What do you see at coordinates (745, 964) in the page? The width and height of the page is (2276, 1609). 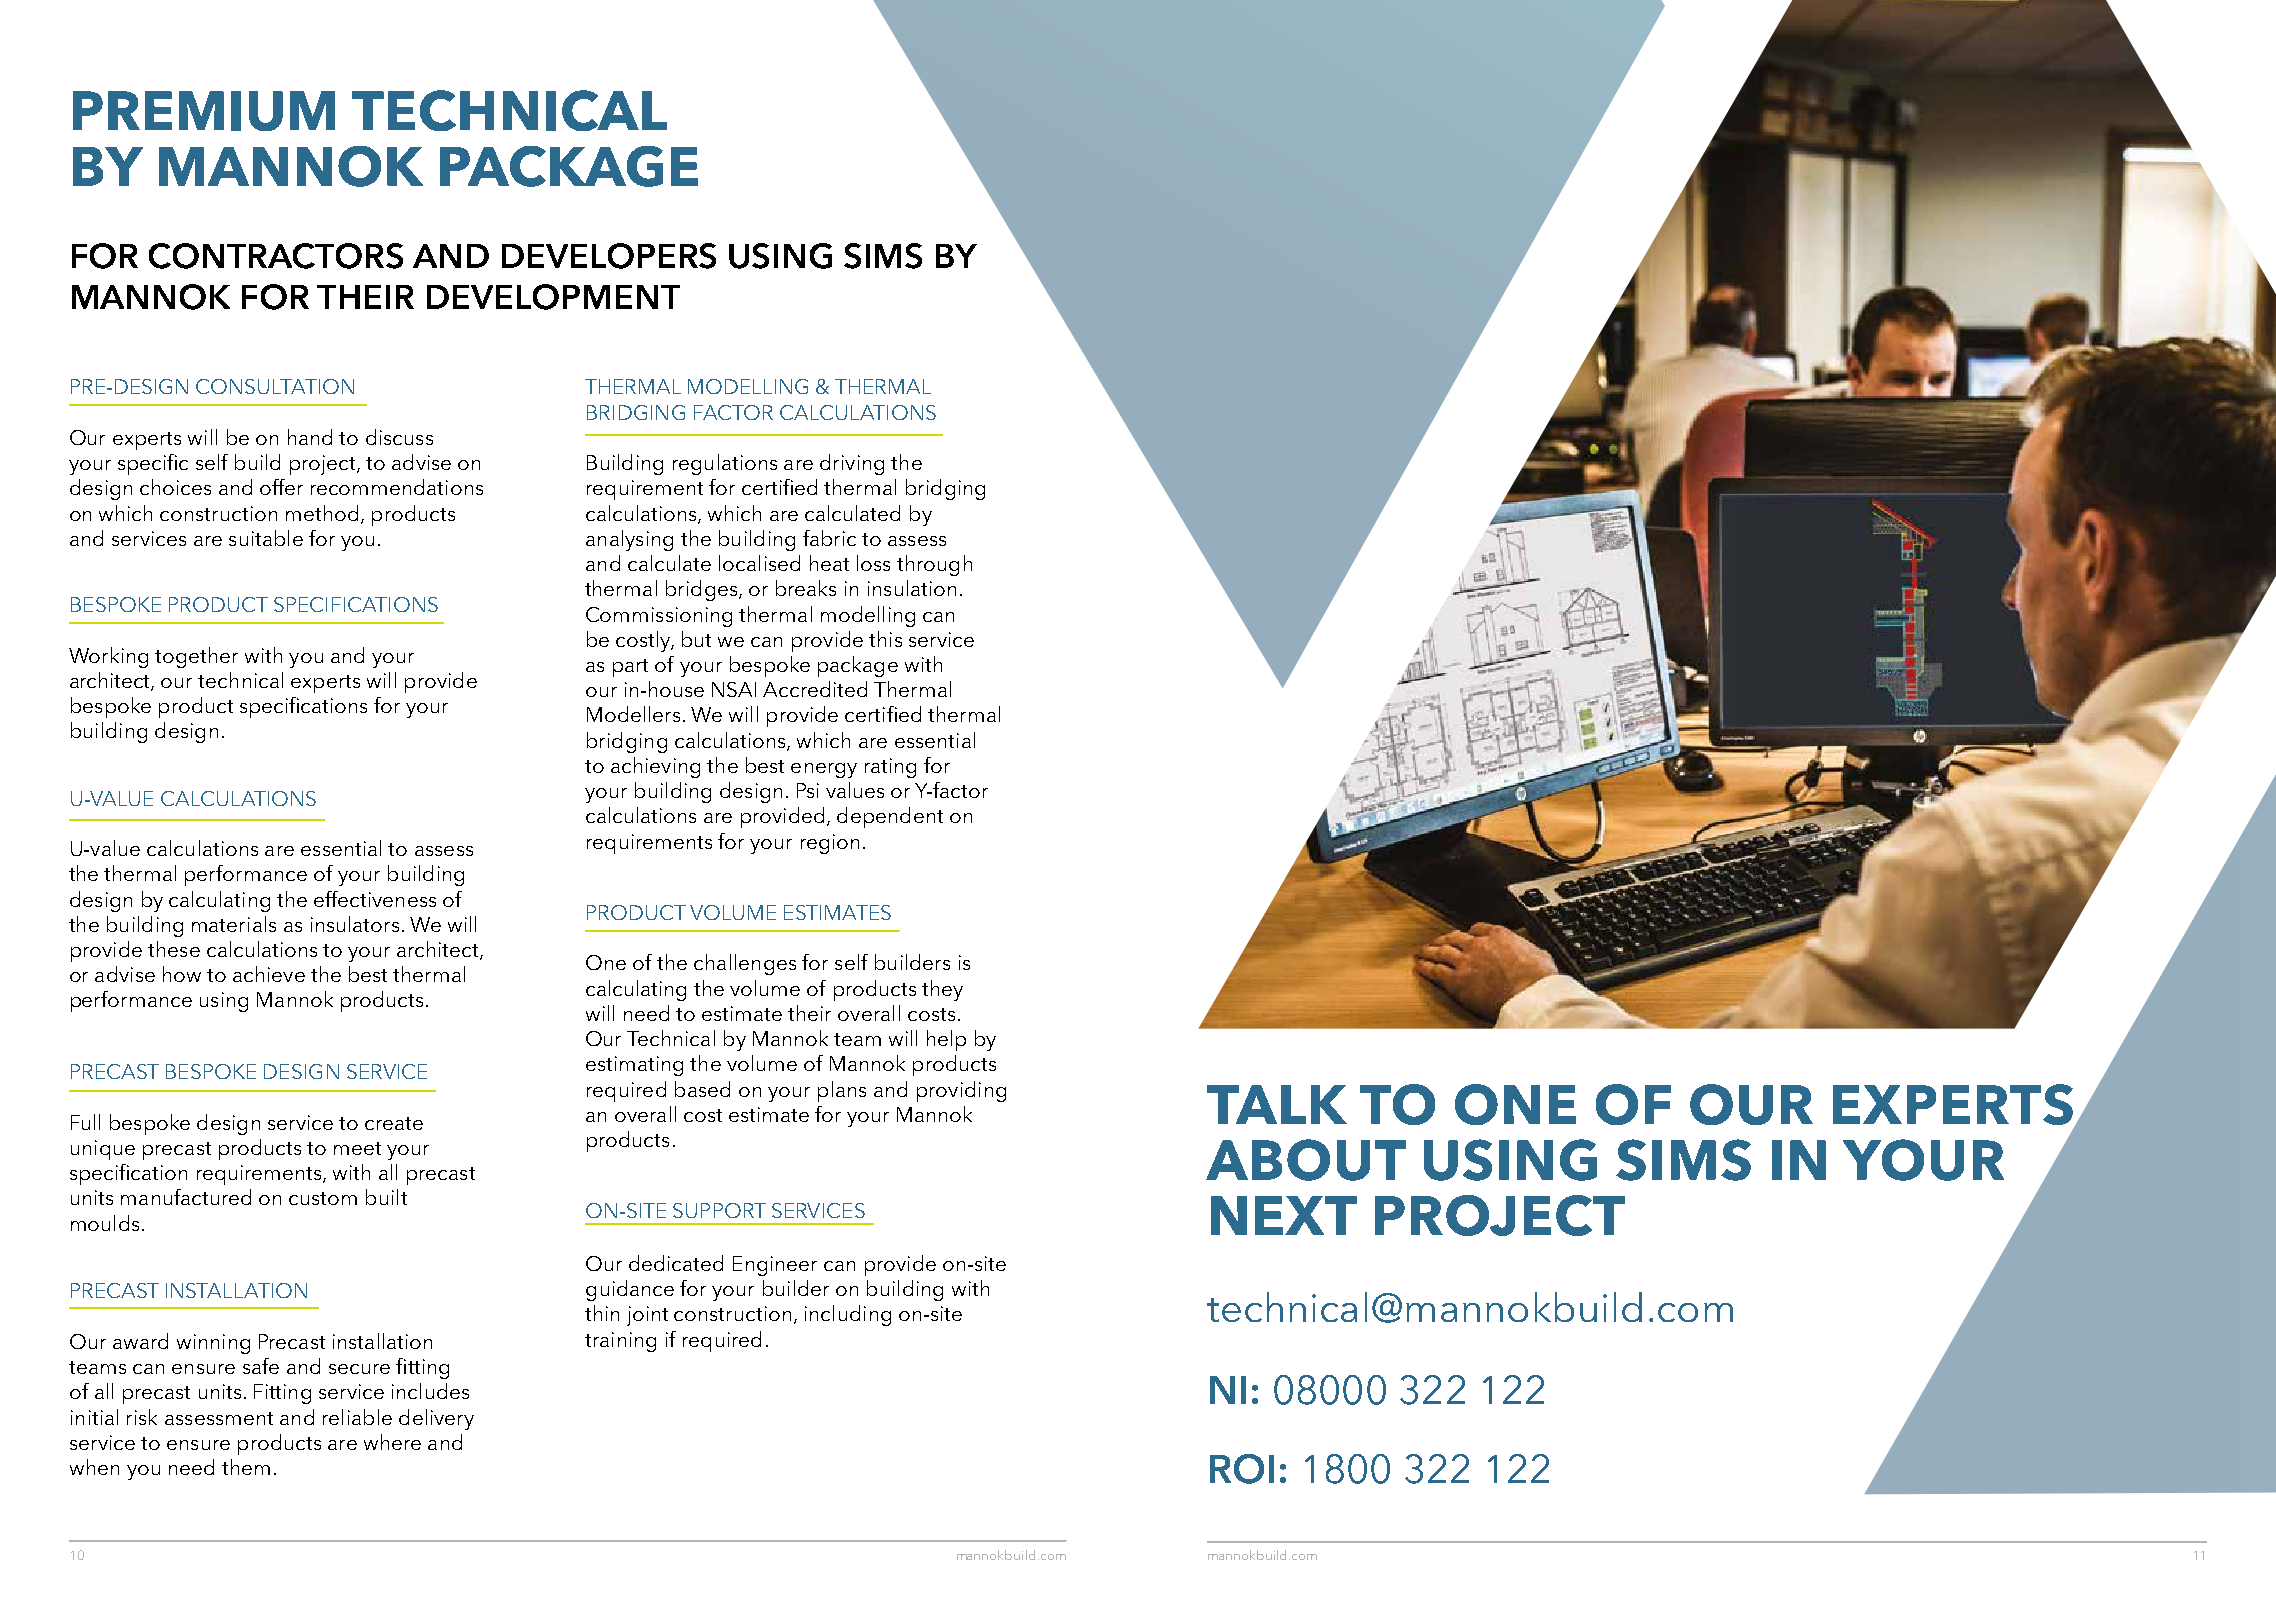 I see `challenges` at bounding box center [745, 964].
